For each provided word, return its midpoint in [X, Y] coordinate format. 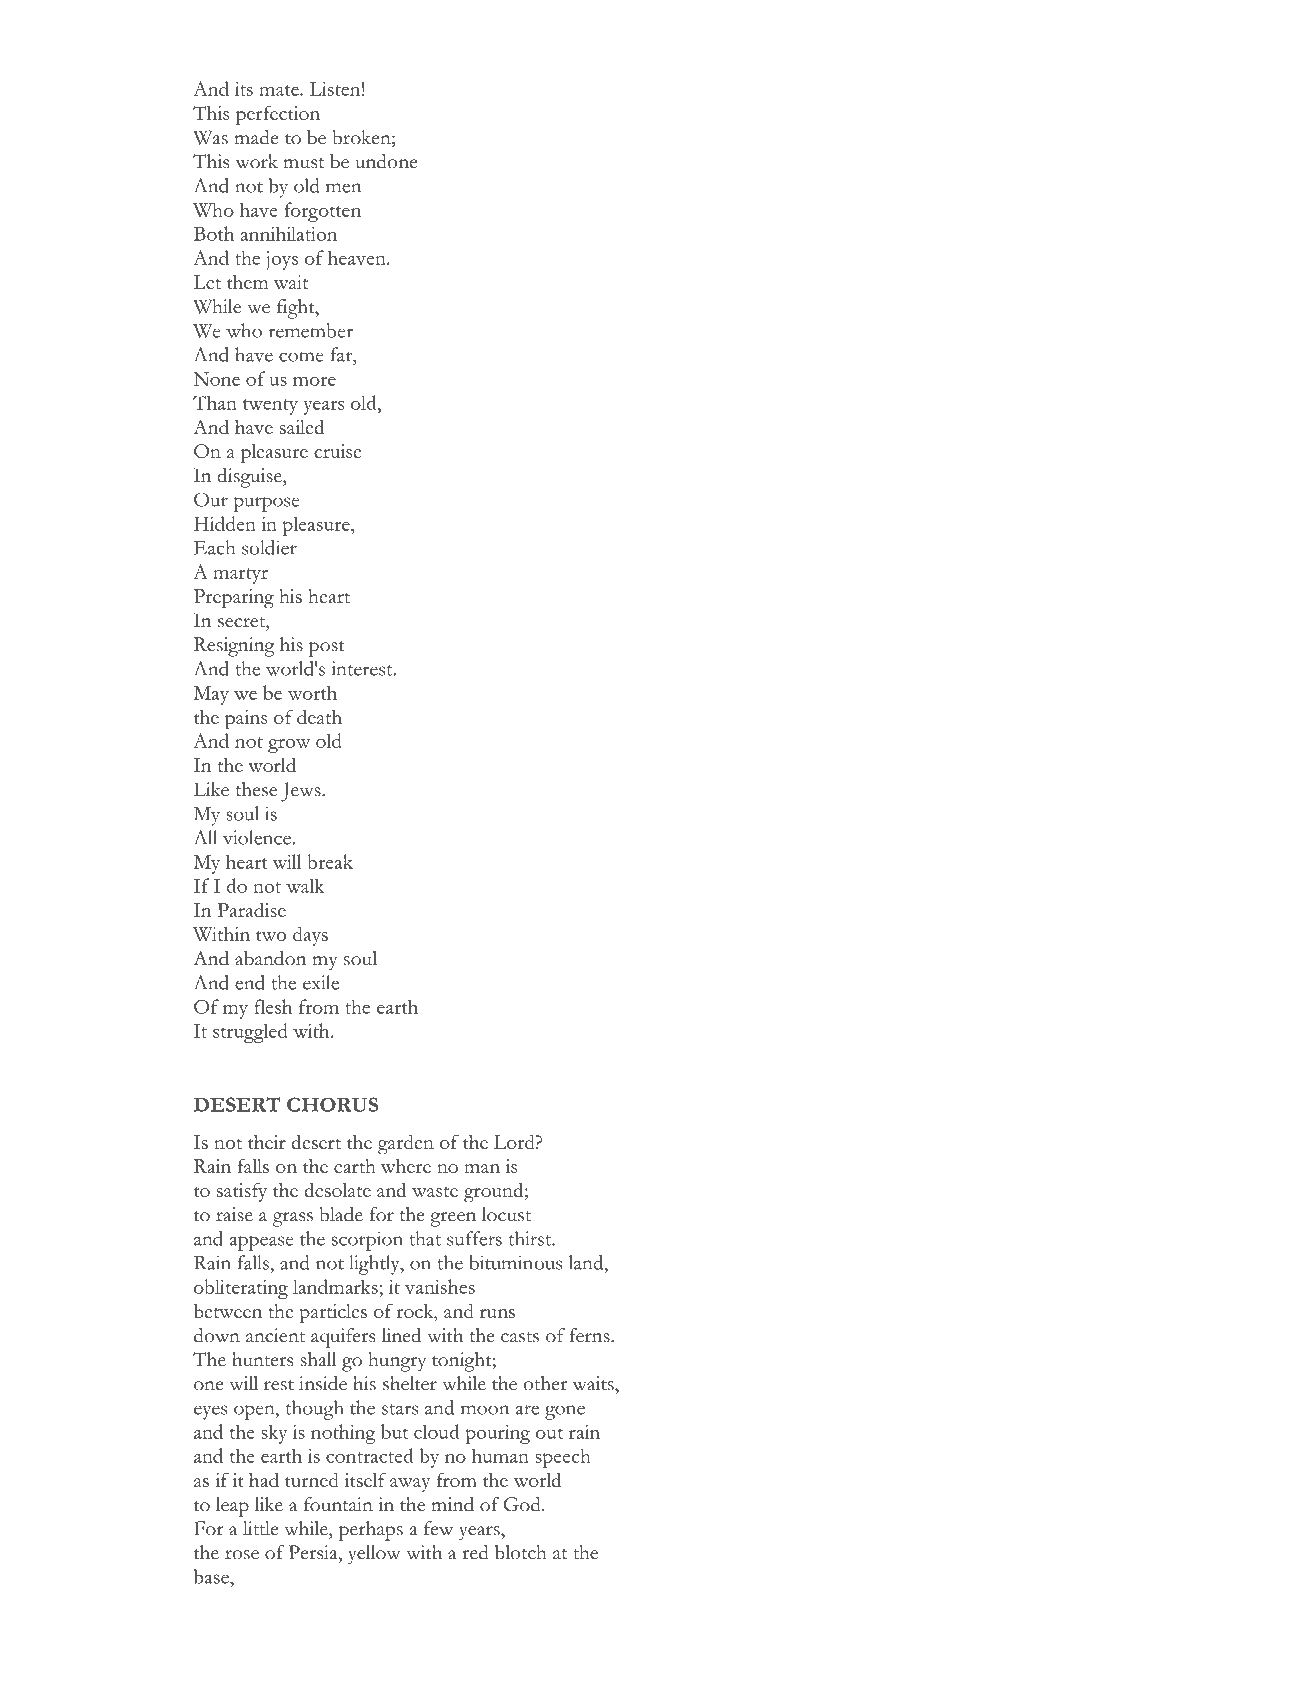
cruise [337, 451]
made [256, 137]
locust [506, 1214]
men [343, 188]
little [261, 1528]
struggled [250, 1033]
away [410, 1485]
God [523, 1504]
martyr [240, 576]
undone [387, 161]
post [327, 649]
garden [406, 1144]
